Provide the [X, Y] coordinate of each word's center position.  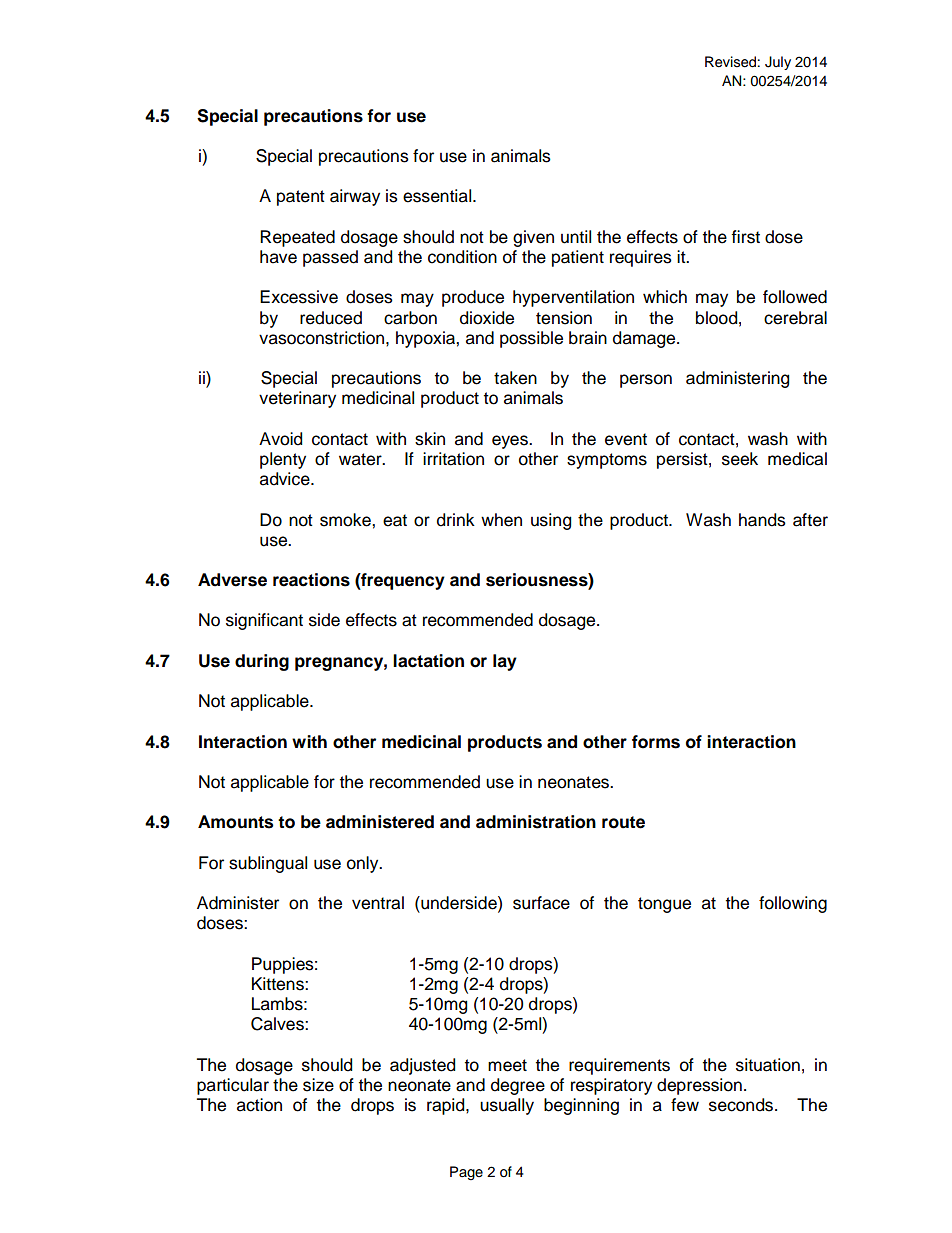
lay [505, 662]
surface [541, 903]
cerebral [795, 318]
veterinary [297, 399]
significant [264, 621]
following [793, 904]
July [778, 63]
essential [438, 196]
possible [531, 339]
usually [507, 1106]
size [318, 1085]
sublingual [268, 864]
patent [301, 198]
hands [762, 520]
